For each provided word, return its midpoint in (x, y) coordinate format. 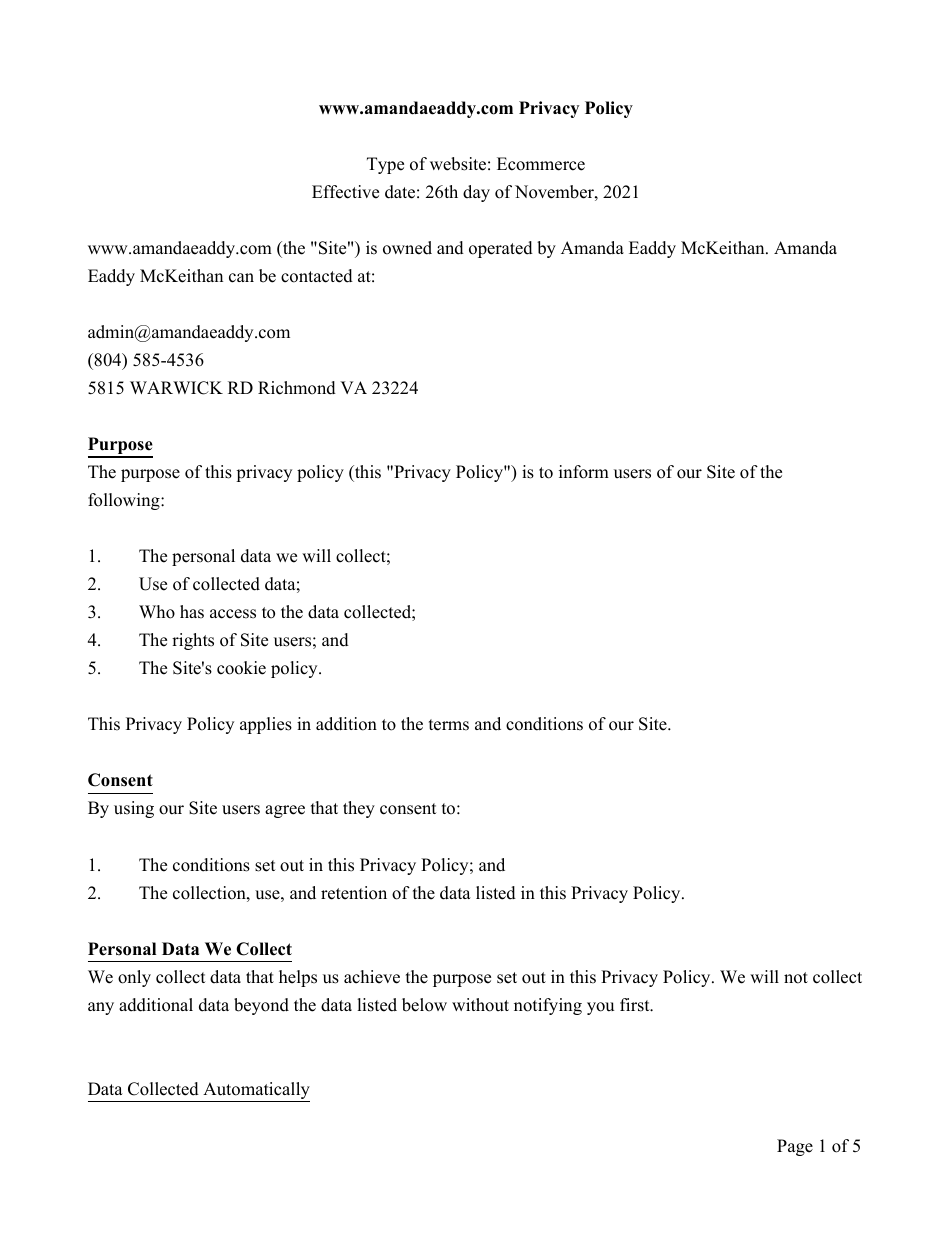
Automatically (255, 1092)
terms (449, 725)
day (476, 193)
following (125, 501)
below (424, 1005)
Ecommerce (541, 164)
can (241, 278)
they (359, 809)
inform (584, 472)
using (134, 809)
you (600, 1008)
